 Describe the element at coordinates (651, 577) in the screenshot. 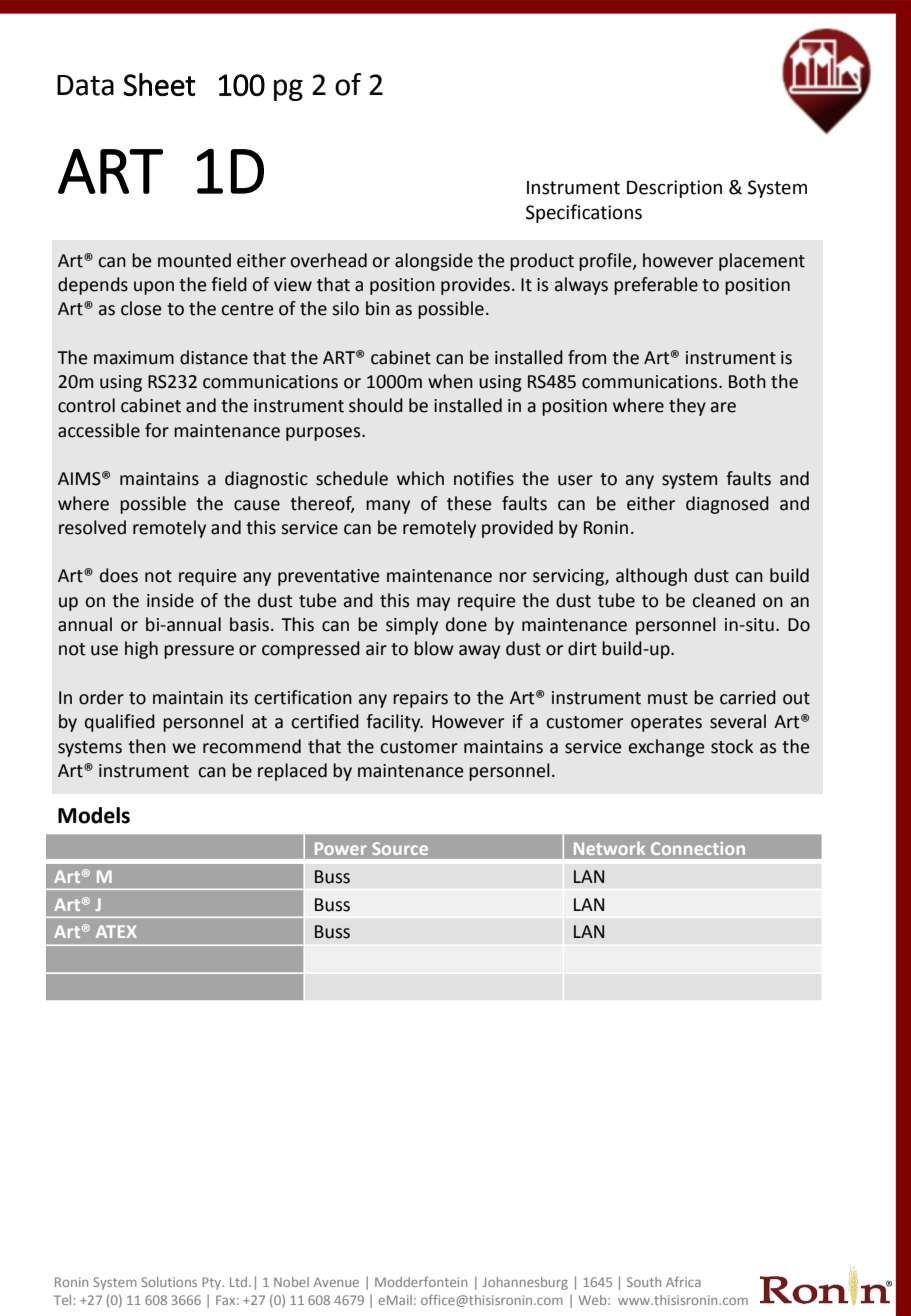

I see `although` at that location.
